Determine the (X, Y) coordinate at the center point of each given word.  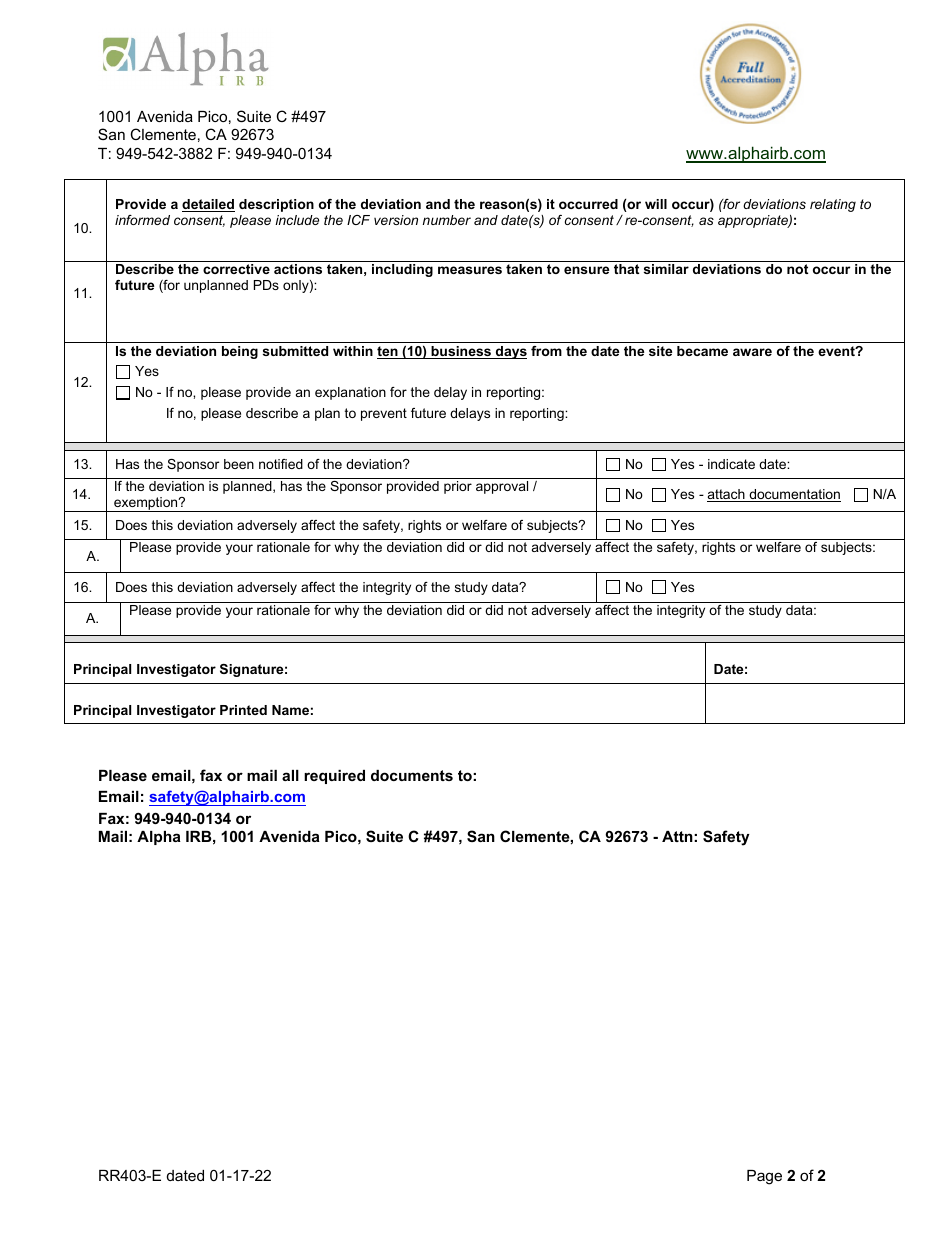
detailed (208, 205)
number (447, 220)
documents (412, 775)
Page (764, 1177)
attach (727, 495)
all (290, 775)
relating (833, 205)
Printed (243, 710)
